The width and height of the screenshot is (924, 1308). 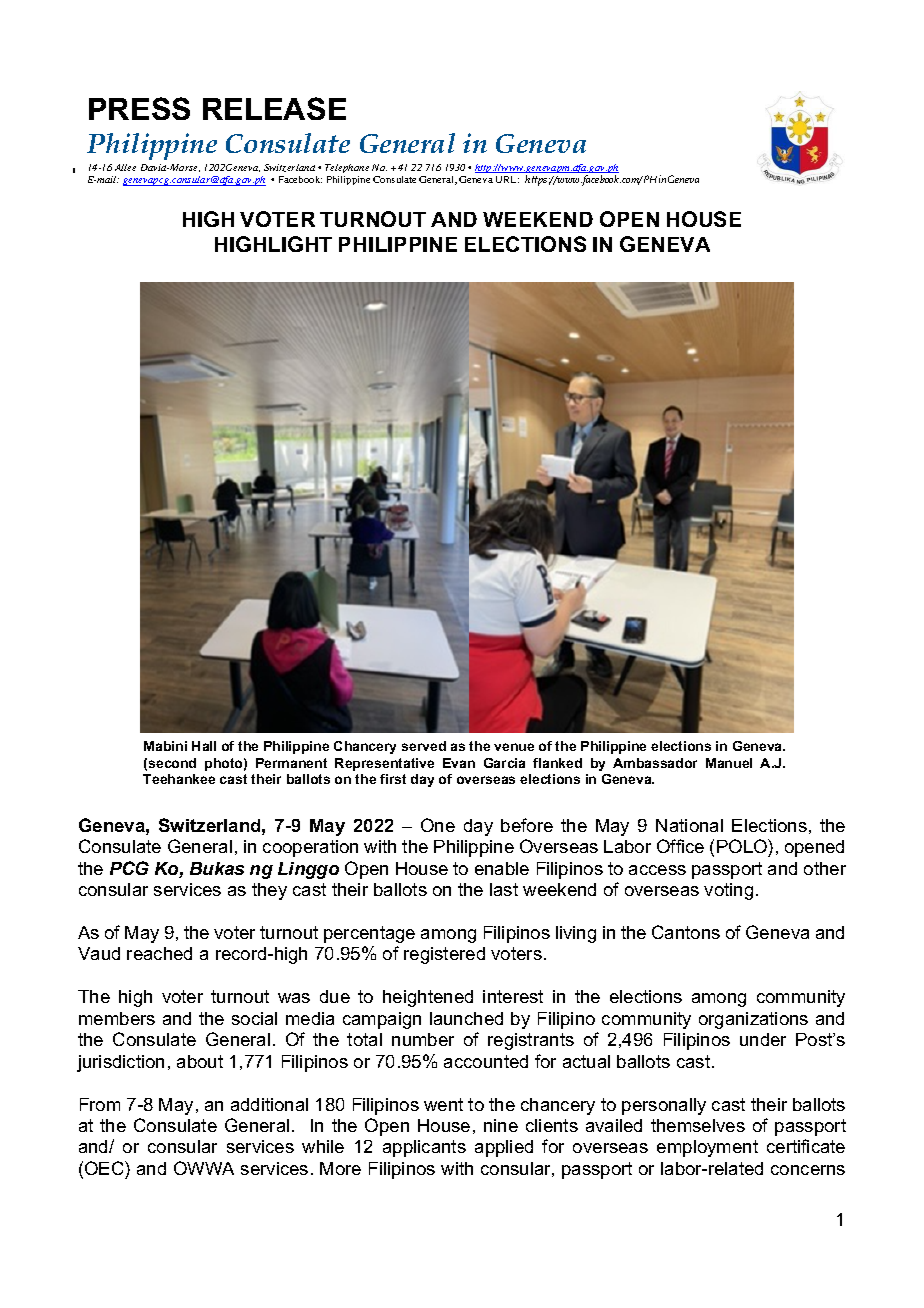 I want to click on URL, so click(x=507, y=179).
